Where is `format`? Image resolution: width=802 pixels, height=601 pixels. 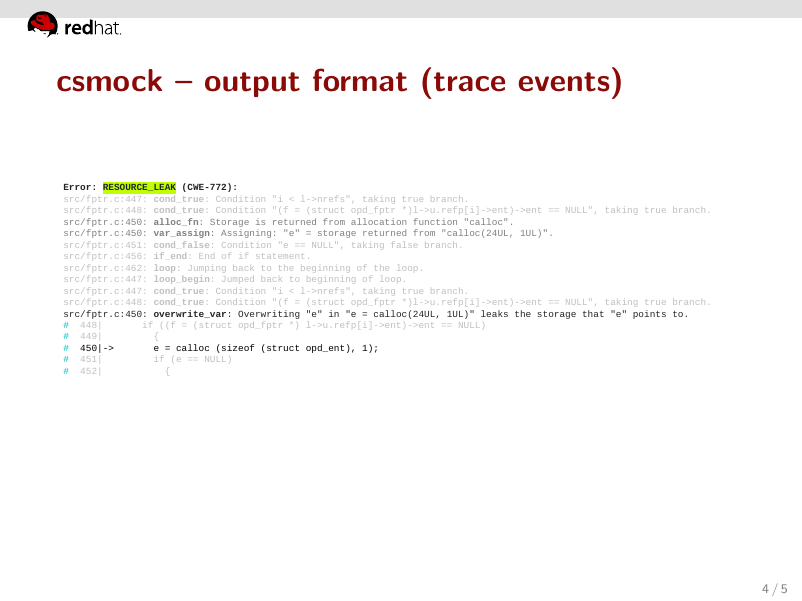 format is located at coordinates (360, 80).
